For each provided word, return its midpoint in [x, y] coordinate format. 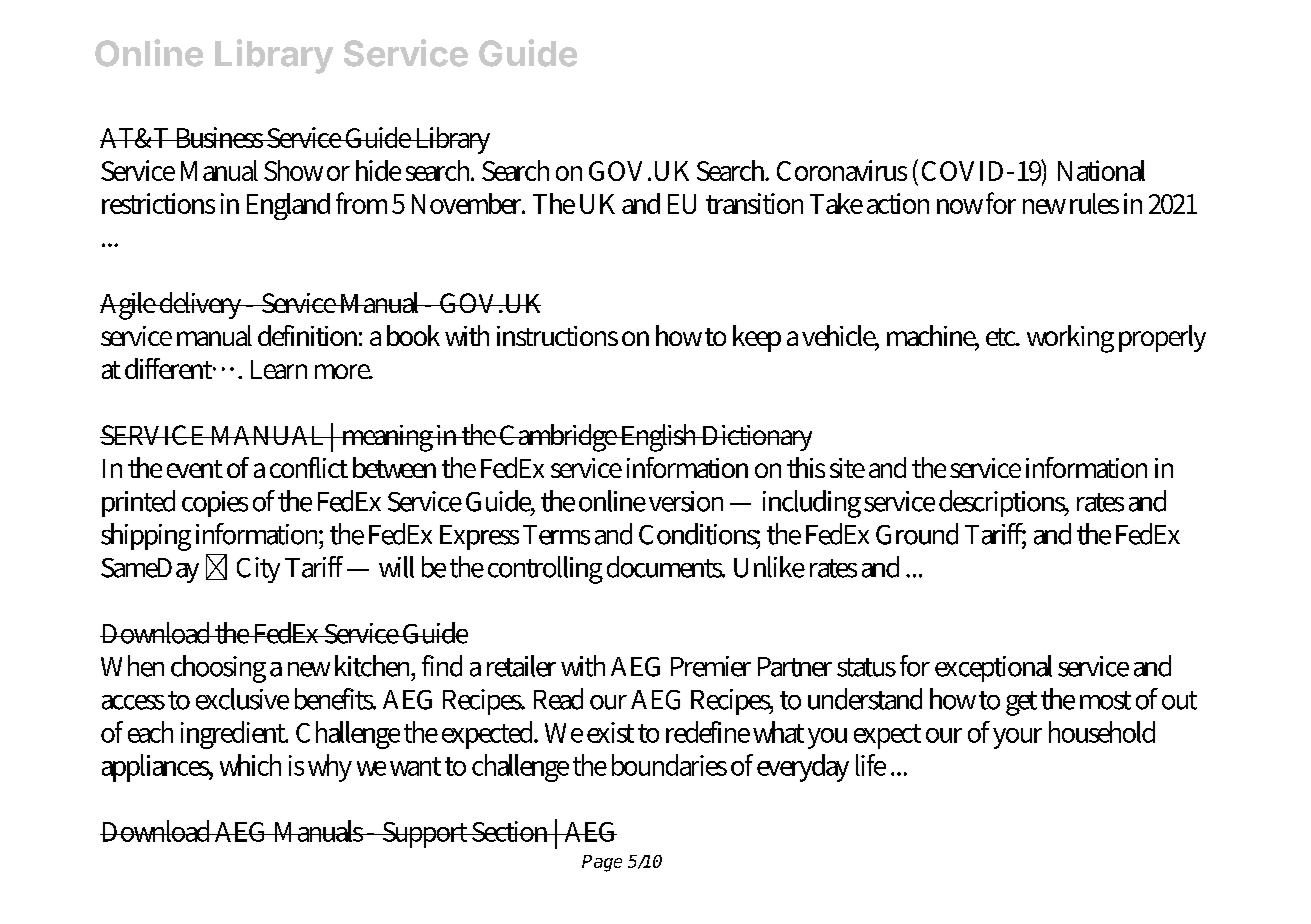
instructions [557, 336]
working [1070, 339]
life [871, 765]
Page [602, 863]
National [1101, 170]
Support [425, 835]
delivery [201, 305]
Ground [917, 534]
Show [293, 170]
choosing [218, 669]
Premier [711, 666]
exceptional [993, 668]
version [686, 501]
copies [215, 504]
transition [754, 203]
